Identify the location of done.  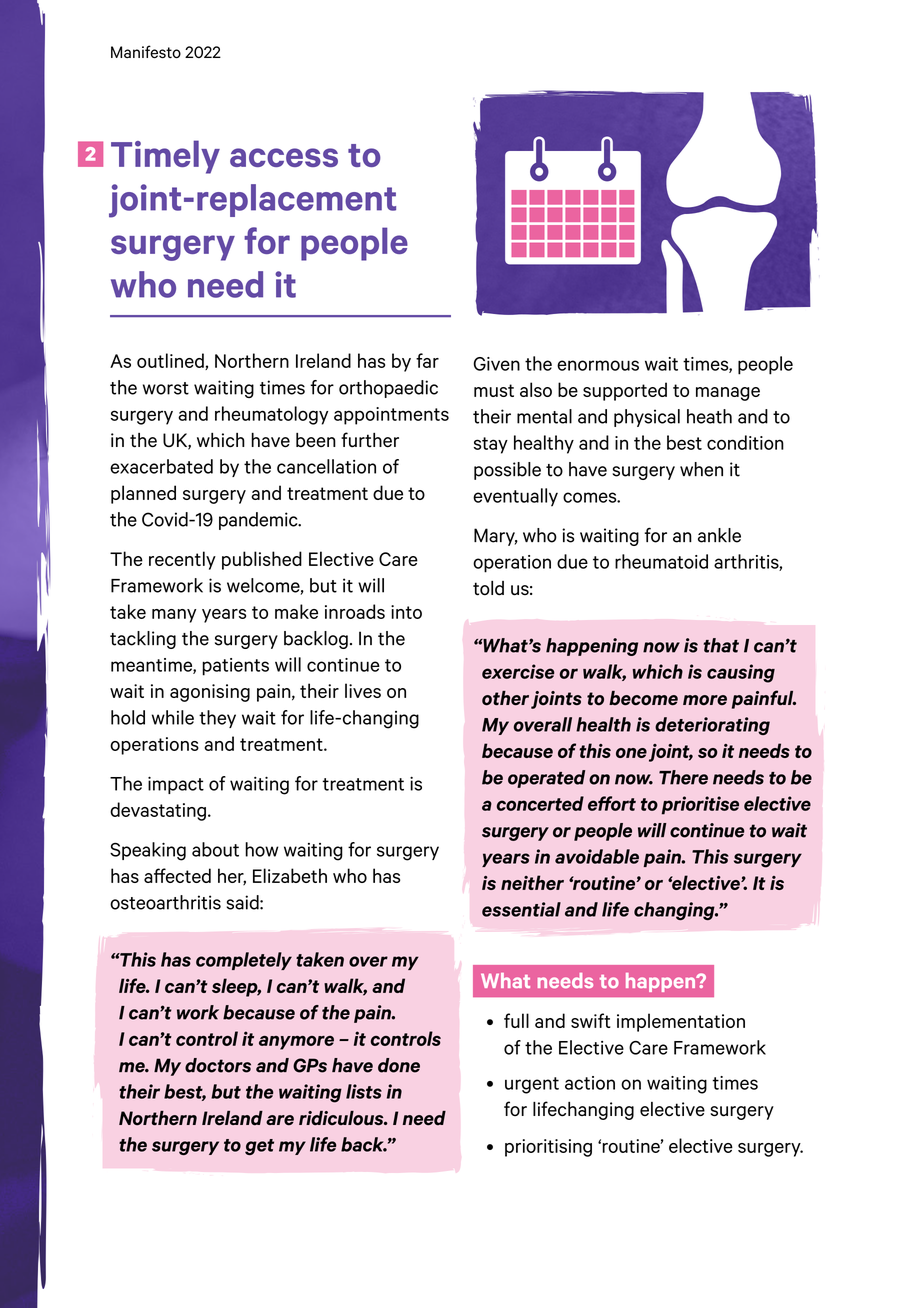
(399, 1065).
